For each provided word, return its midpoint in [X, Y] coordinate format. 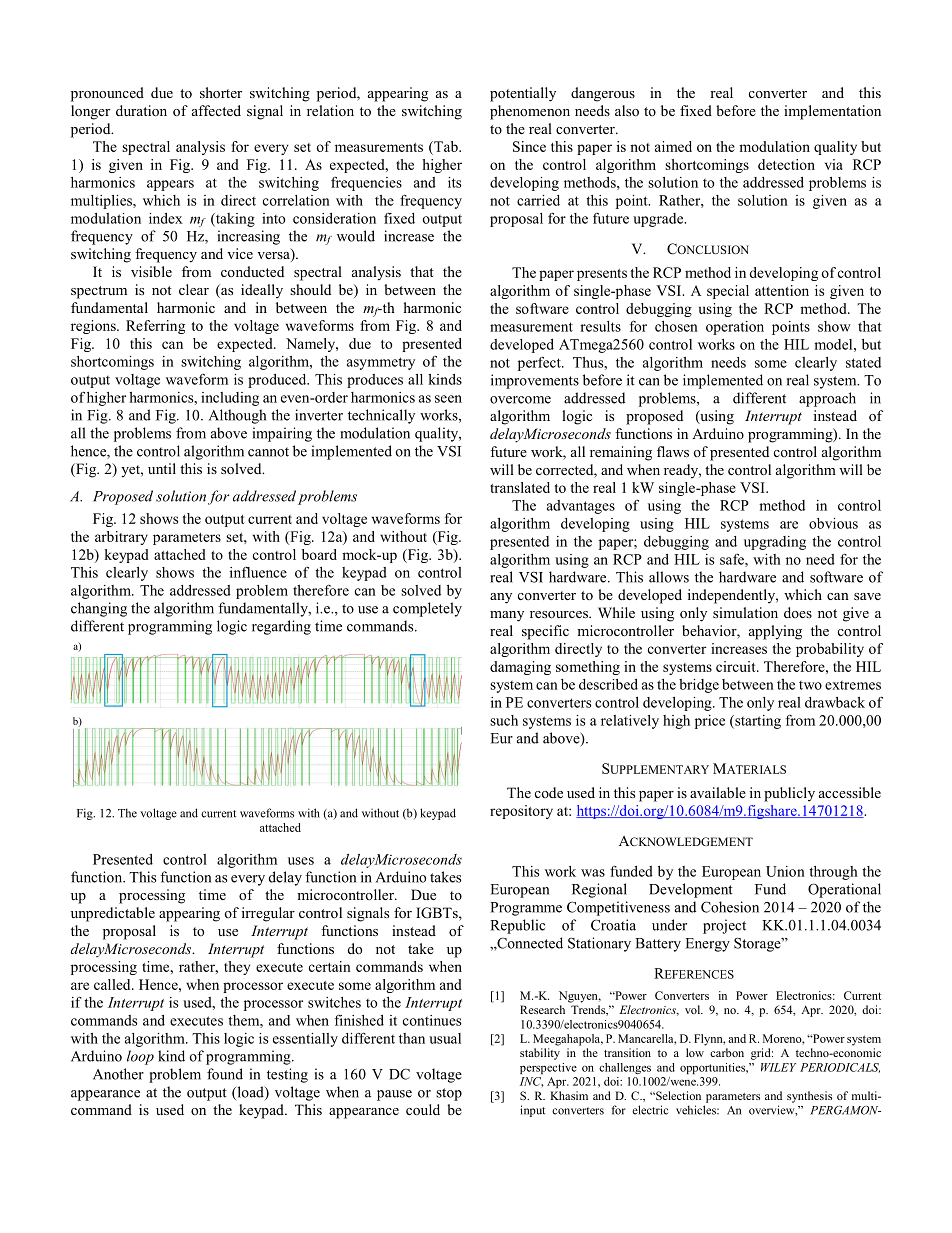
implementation [832, 112]
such [504, 720]
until [162, 468]
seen [448, 399]
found [225, 1074]
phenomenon [530, 112]
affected [216, 110]
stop [449, 1094]
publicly [789, 794]
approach [827, 399]
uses [301, 861]
